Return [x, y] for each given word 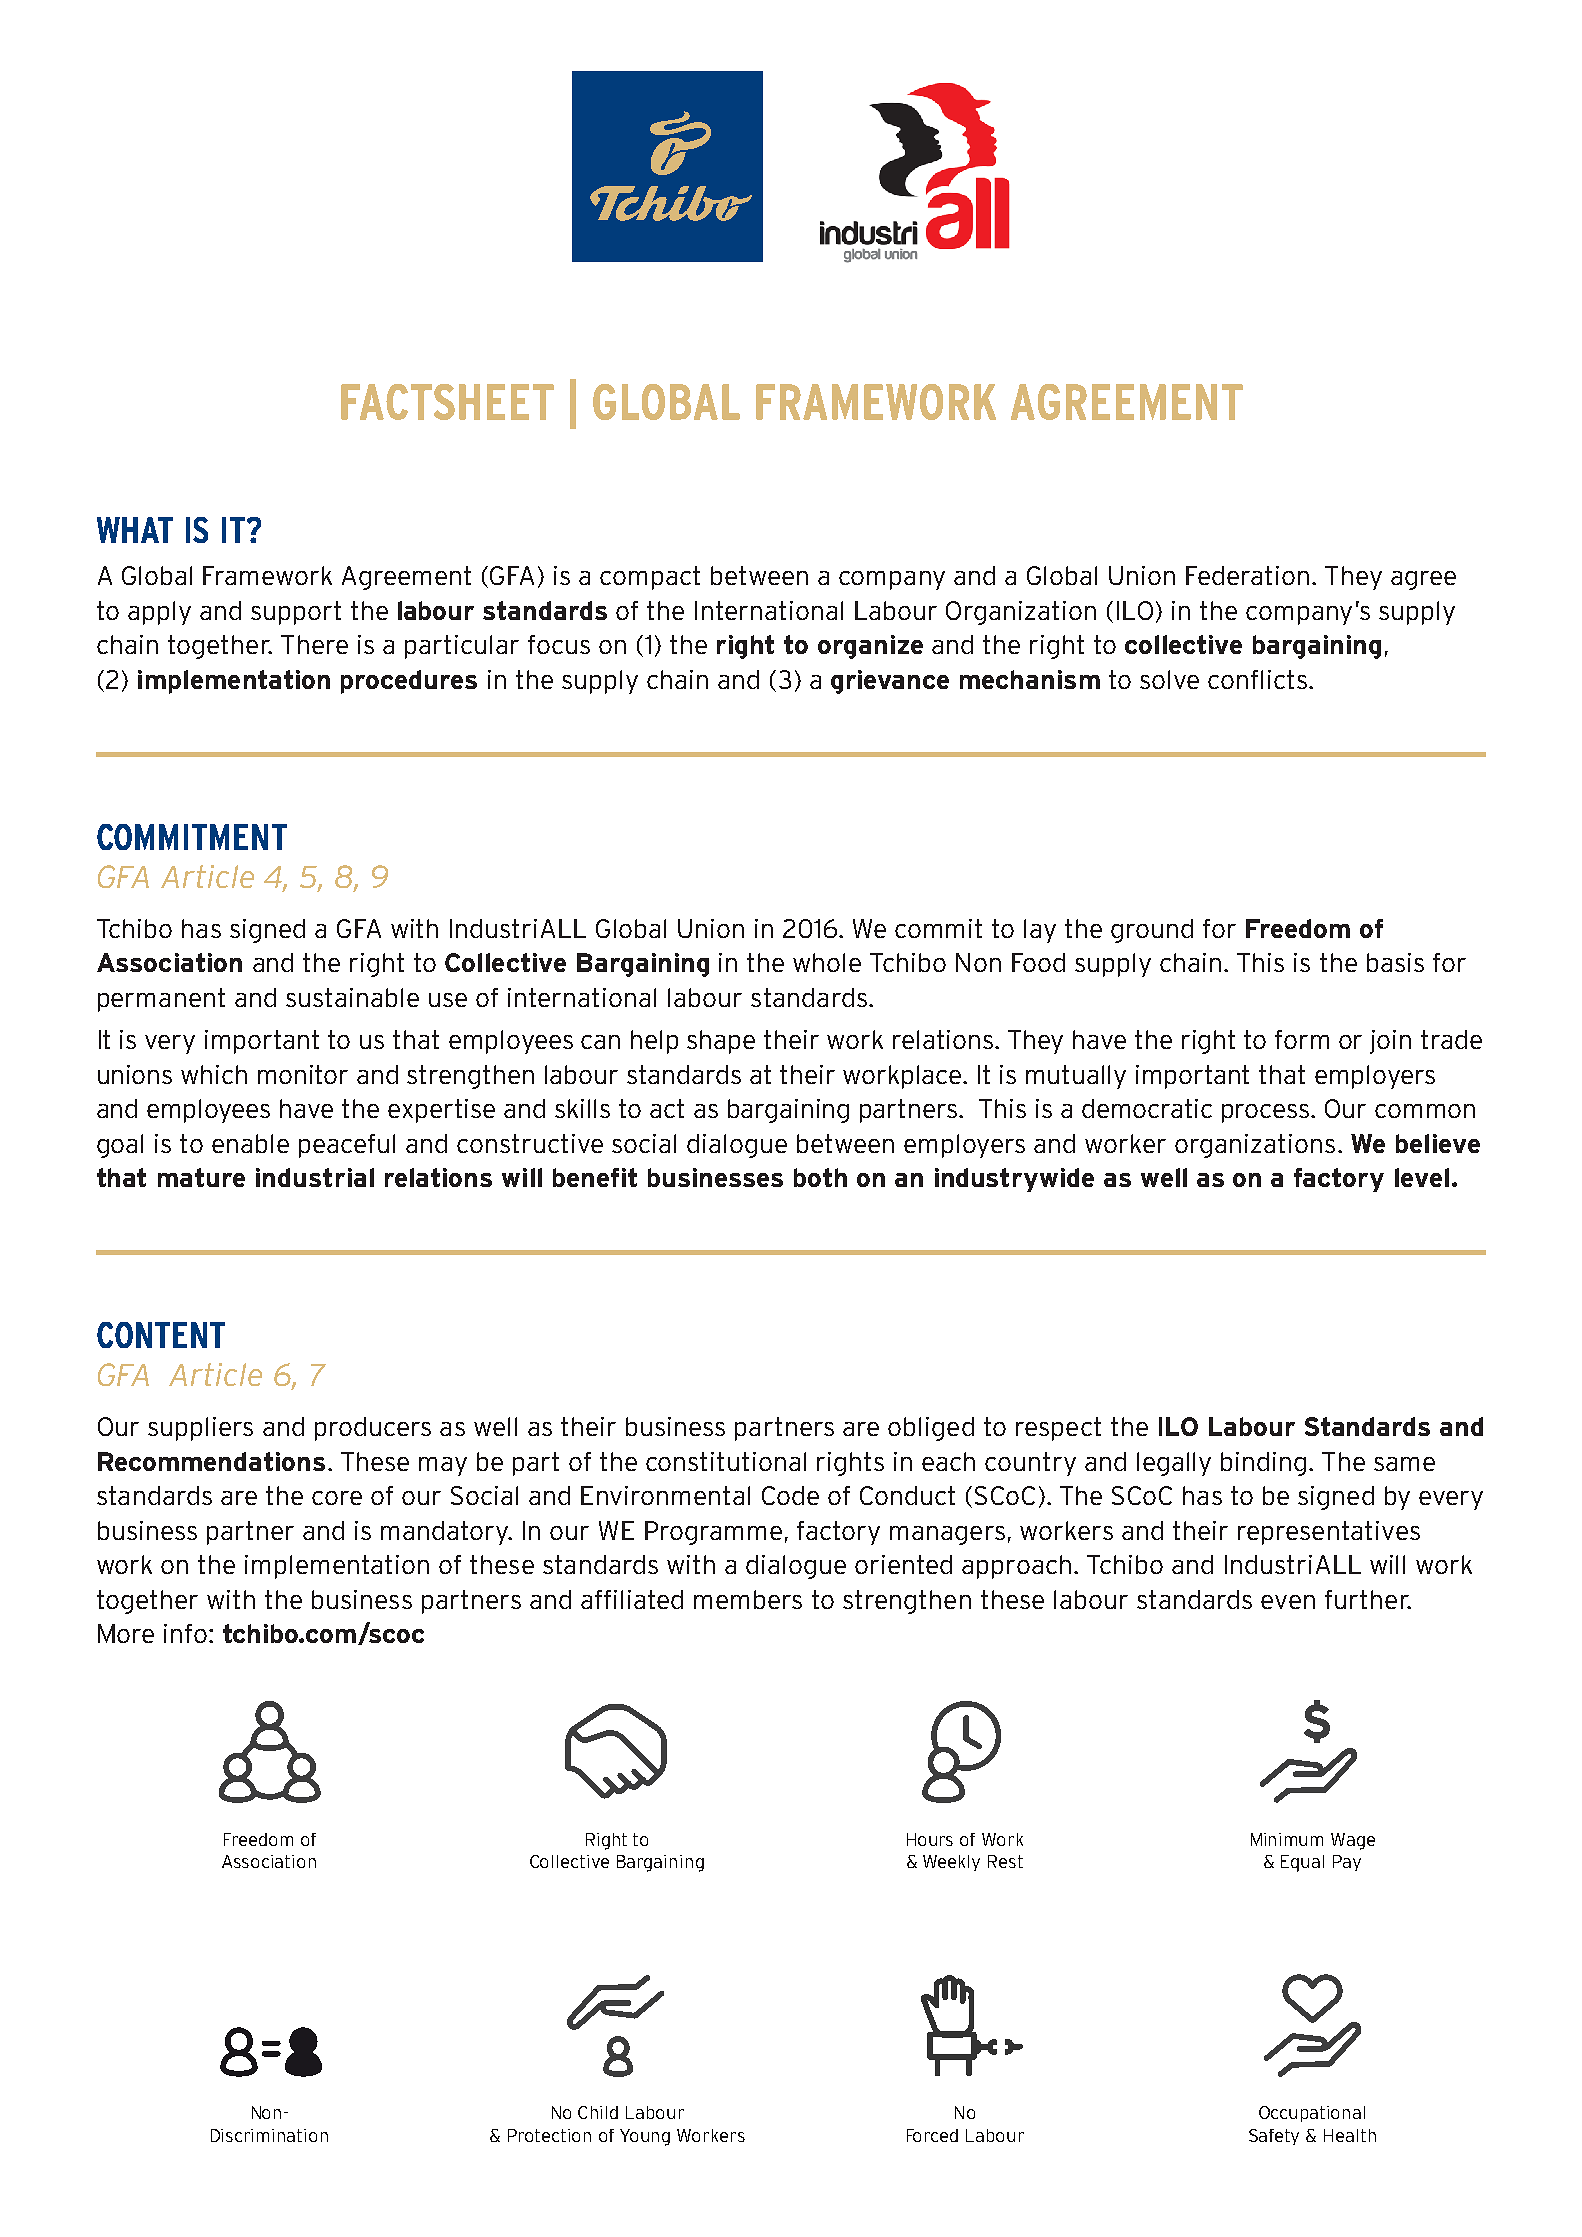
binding [1263, 1464]
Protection [549, 2135]
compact [650, 578]
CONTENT [161, 1335]
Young [645, 2137]
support [296, 613]
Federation [1247, 575]
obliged [931, 1429]
